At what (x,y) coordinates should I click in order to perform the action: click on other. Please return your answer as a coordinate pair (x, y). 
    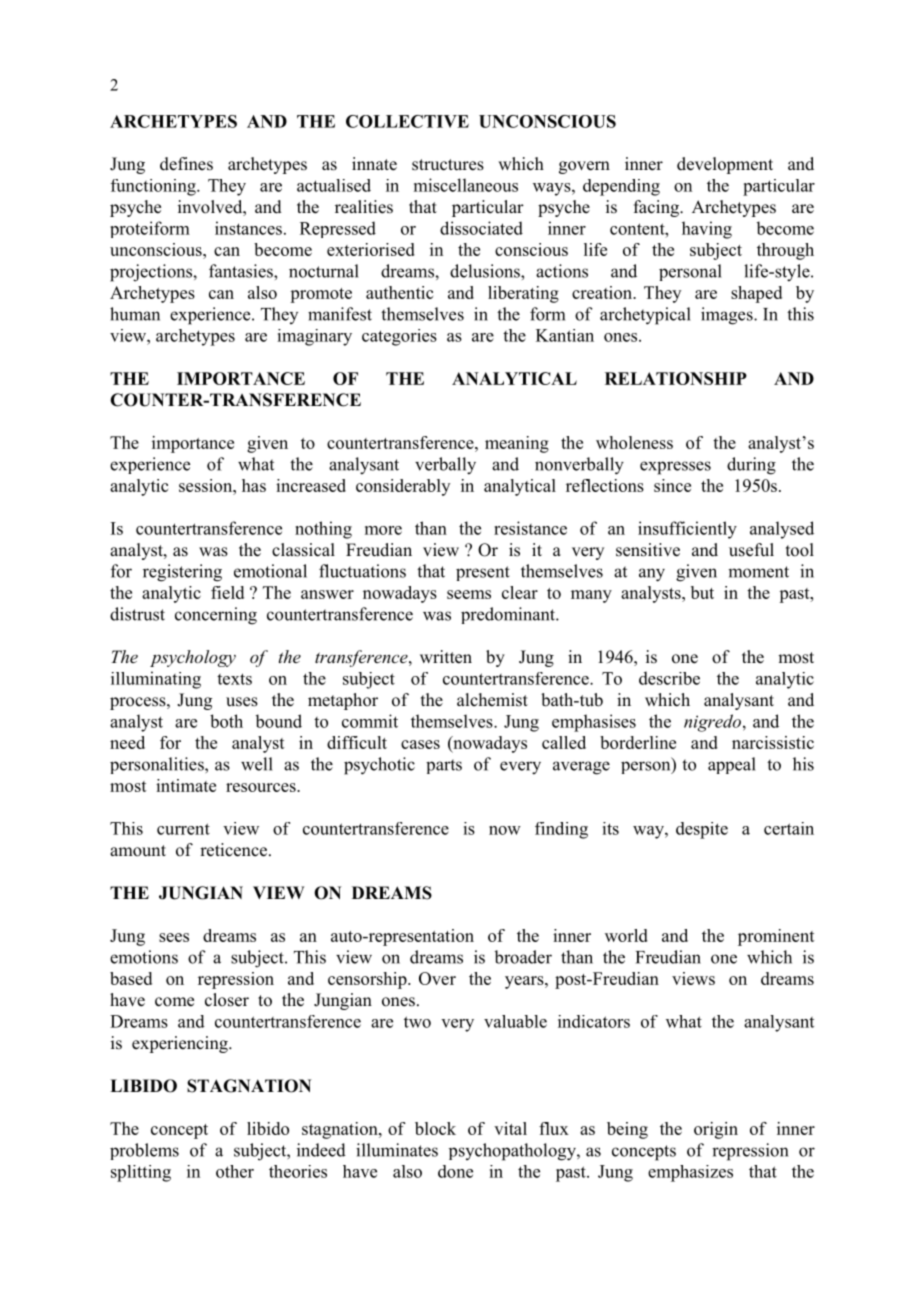
    Looking at the image, I should click on (235, 1171).
